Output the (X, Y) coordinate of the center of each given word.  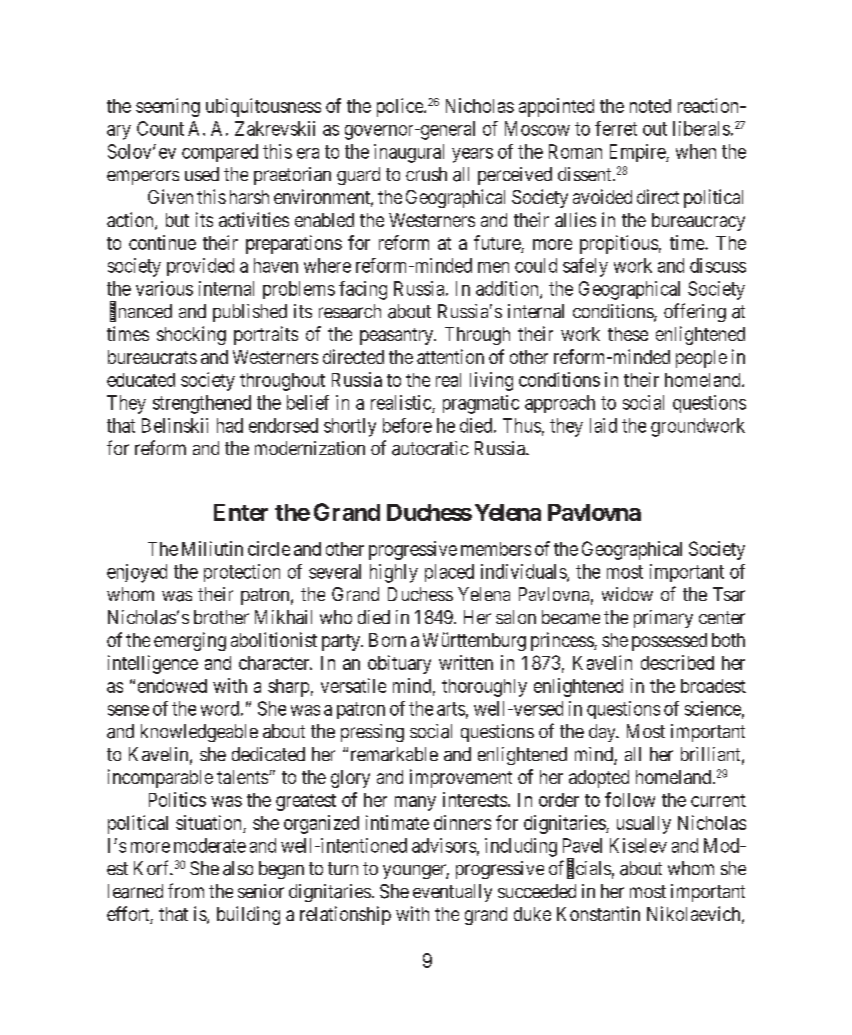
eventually (452, 893)
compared (220, 153)
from (186, 890)
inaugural (409, 153)
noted (650, 106)
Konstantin (598, 913)
